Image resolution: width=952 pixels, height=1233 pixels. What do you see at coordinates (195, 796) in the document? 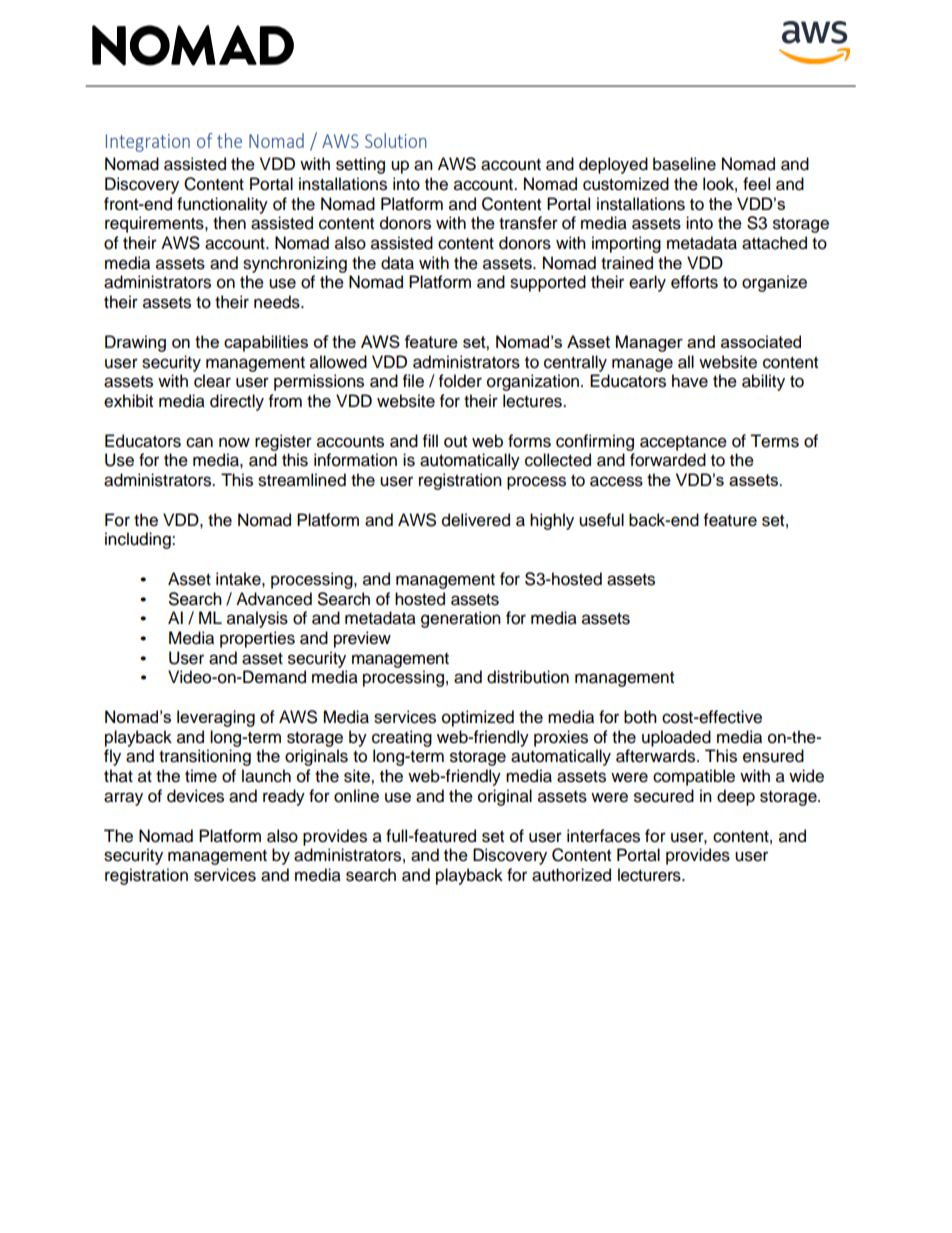
I see `devices` at bounding box center [195, 796].
